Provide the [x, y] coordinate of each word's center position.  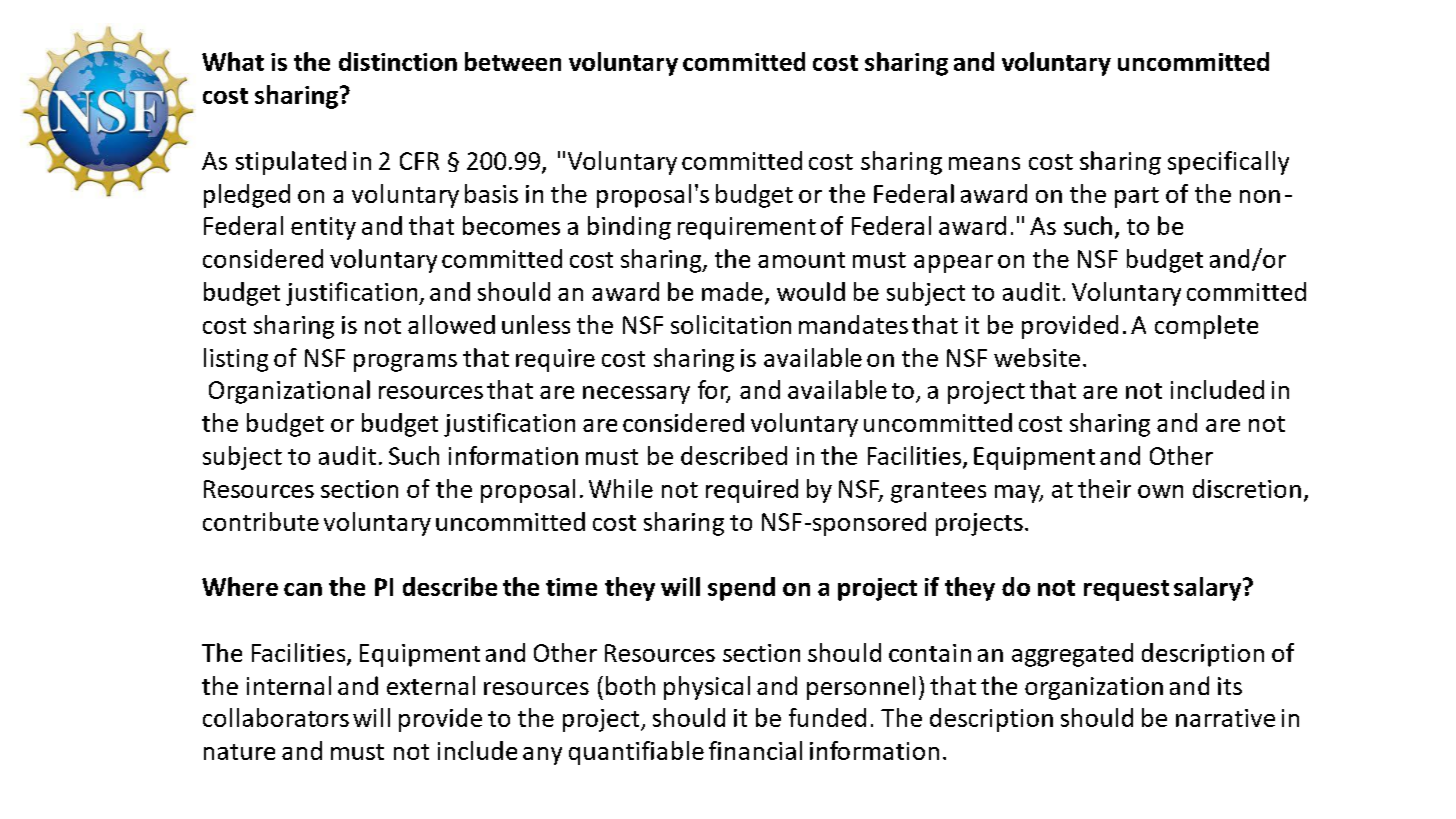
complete [1206, 327]
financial [755, 750]
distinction [398, 61]
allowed [451, 324]
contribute [261, 521]
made [732, 291]
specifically [1228, 163]
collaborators [276, 717]
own [1160, 491]
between [513, 61]
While [621, 488]
